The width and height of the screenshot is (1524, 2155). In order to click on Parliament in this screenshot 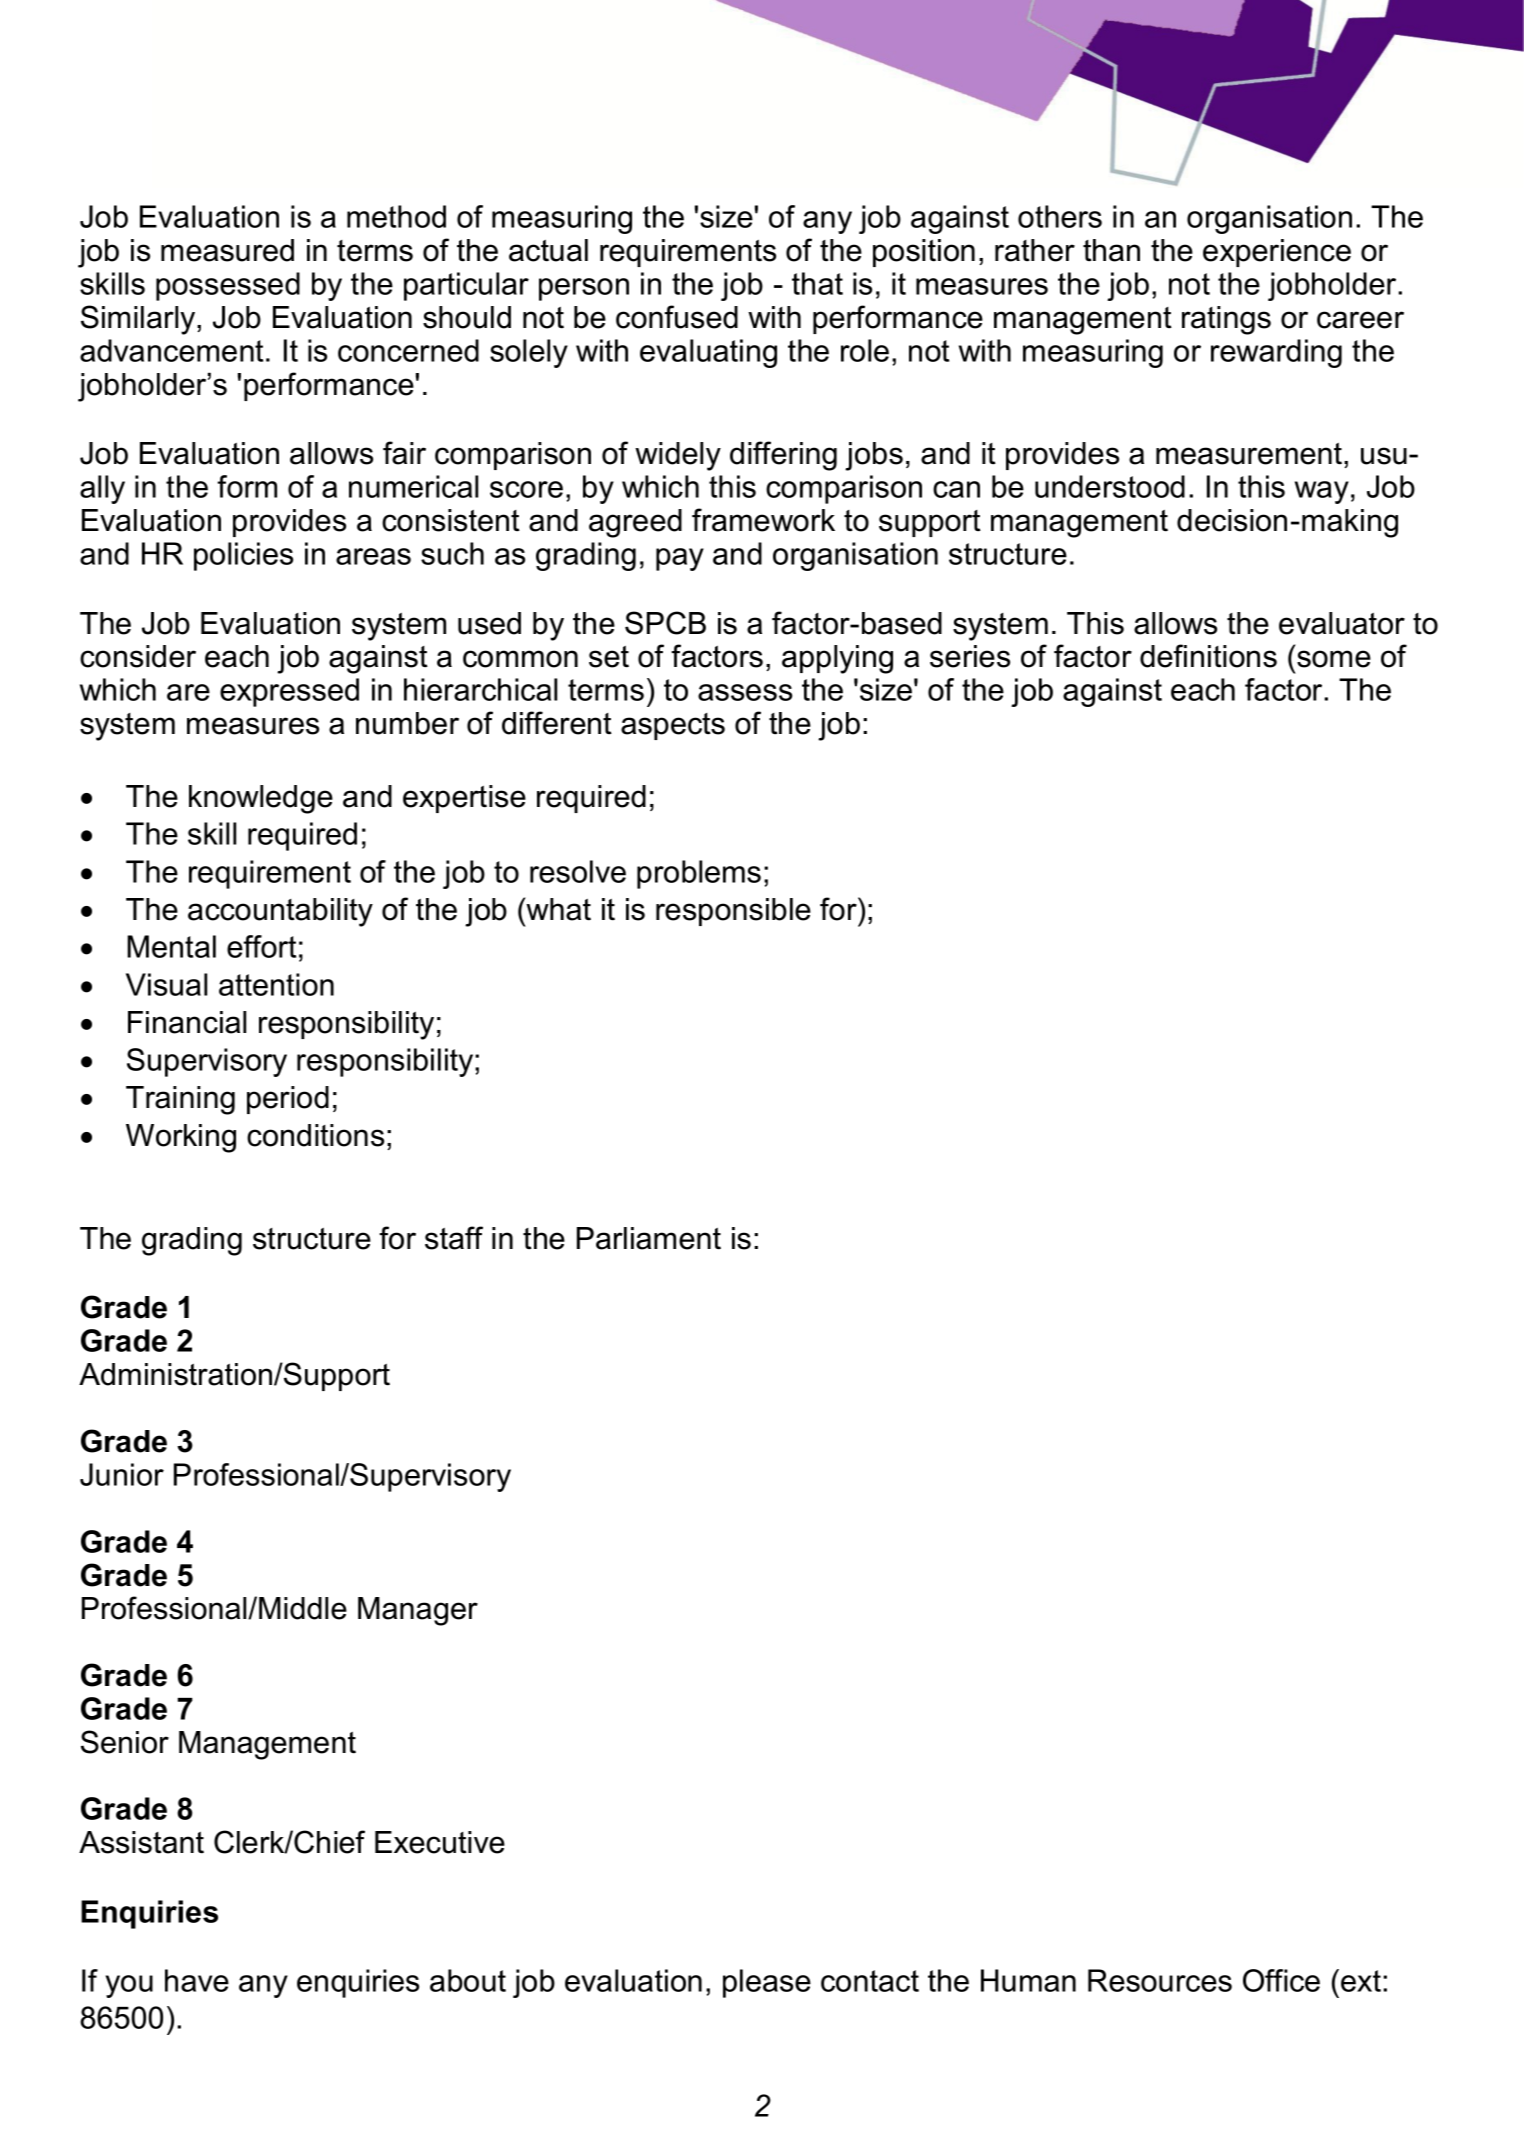, I will do `click(649, 1238)`.
